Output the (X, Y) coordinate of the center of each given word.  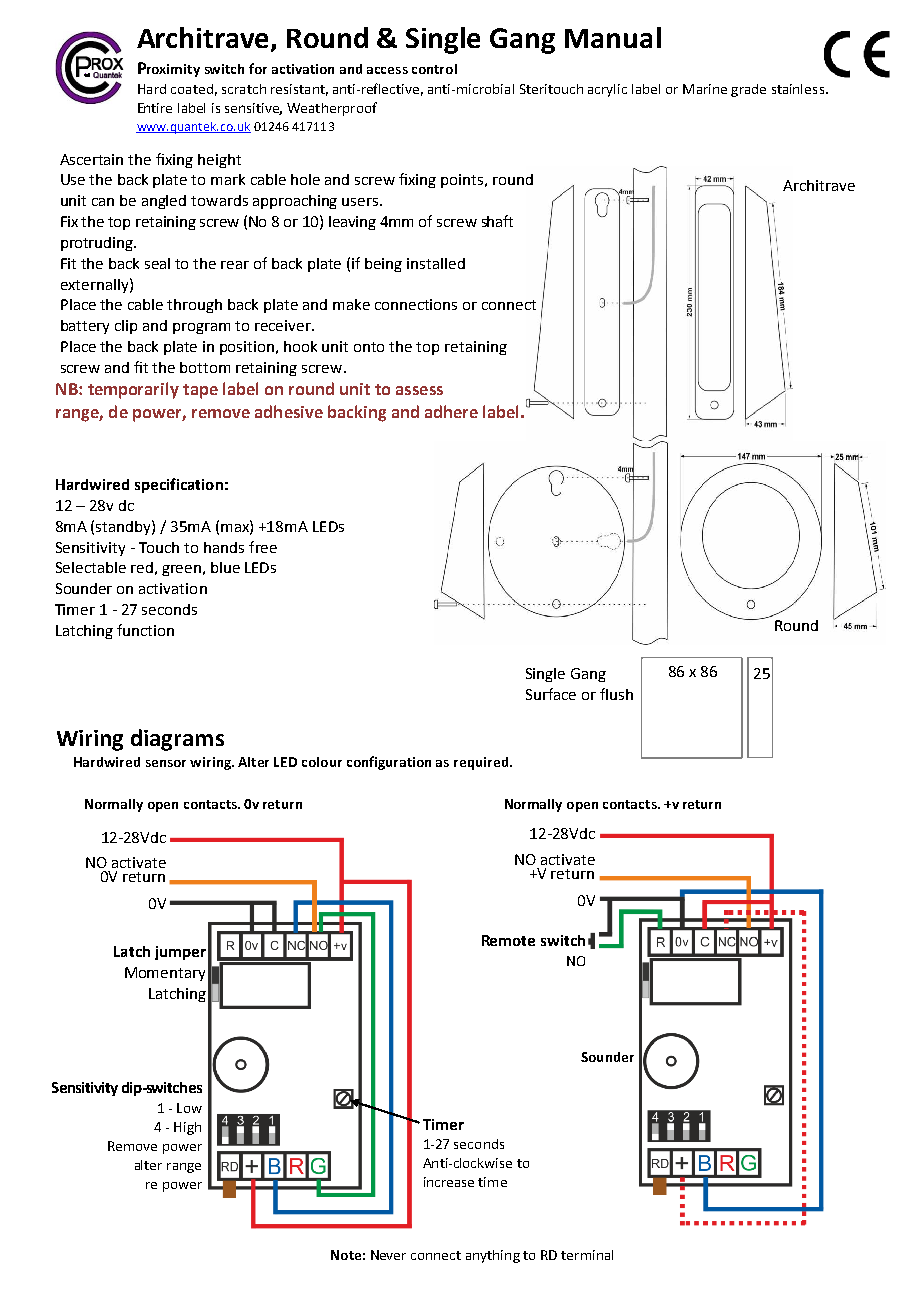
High (187, 1128)
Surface (551, 694)
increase (449, 1182)
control (434, 69)
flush (616, 694)
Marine (705, 89)
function (145, 630)
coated (192, 89)
